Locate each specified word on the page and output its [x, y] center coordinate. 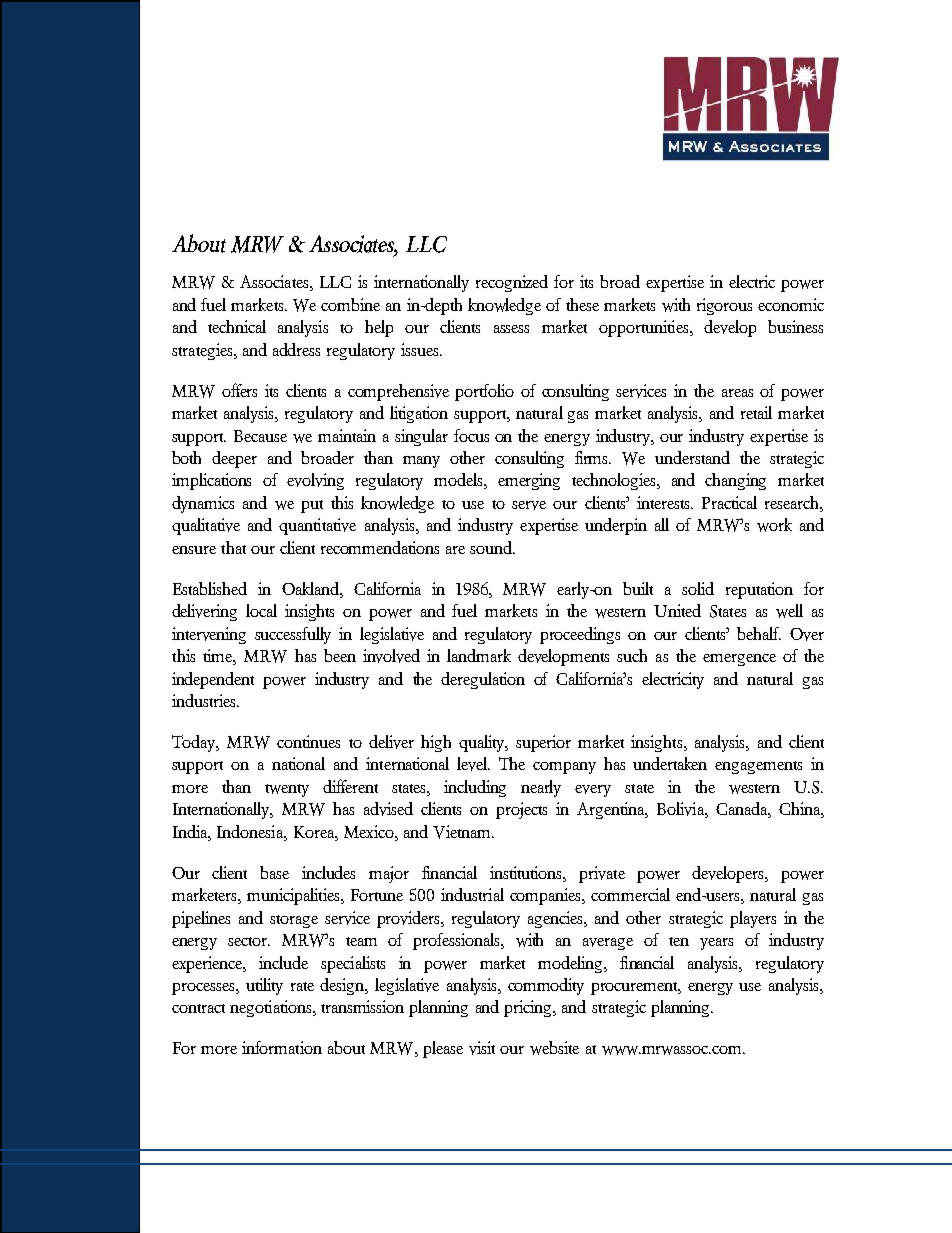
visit [482, 1048]
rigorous [724, 306]
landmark [479, 655]
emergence [739, 660]
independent [213, 680]
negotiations [272, 1008]
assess [511, 329]
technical [237, 326]
